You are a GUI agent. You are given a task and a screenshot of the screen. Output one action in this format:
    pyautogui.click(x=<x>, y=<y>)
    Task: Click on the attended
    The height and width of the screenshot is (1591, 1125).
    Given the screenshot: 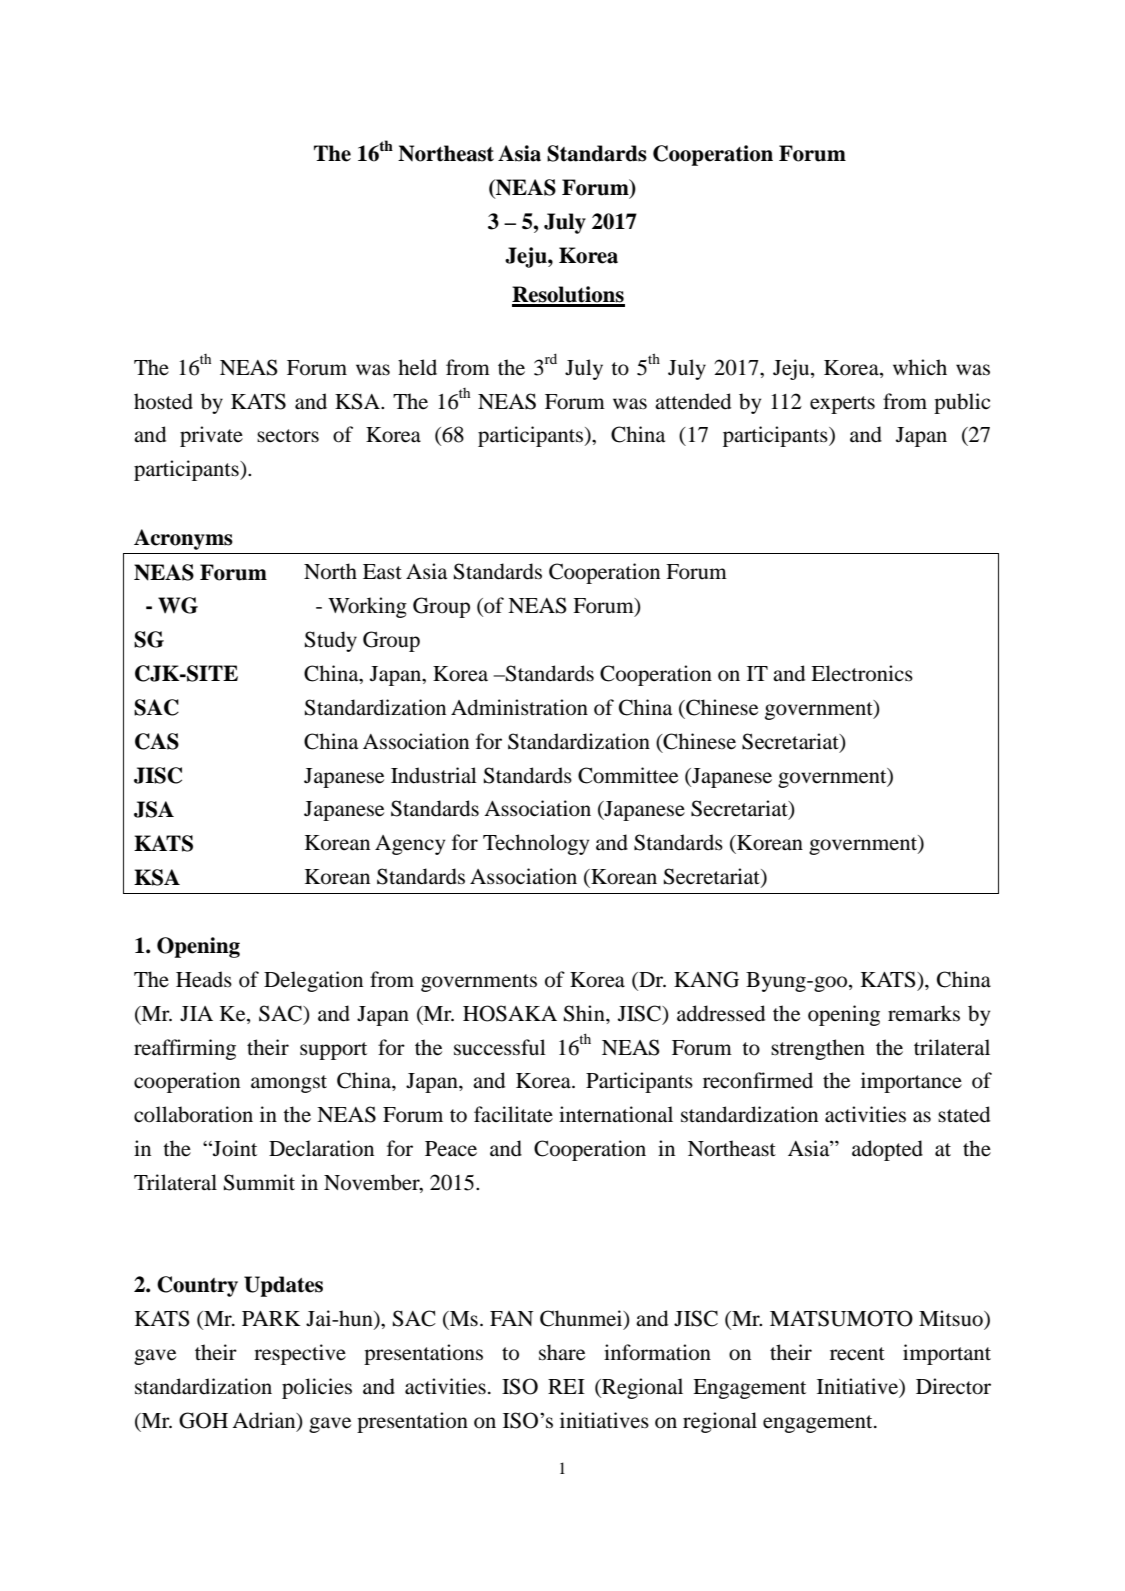 What is the action you would take?
    pyautogui.click(x=693, y=401)
